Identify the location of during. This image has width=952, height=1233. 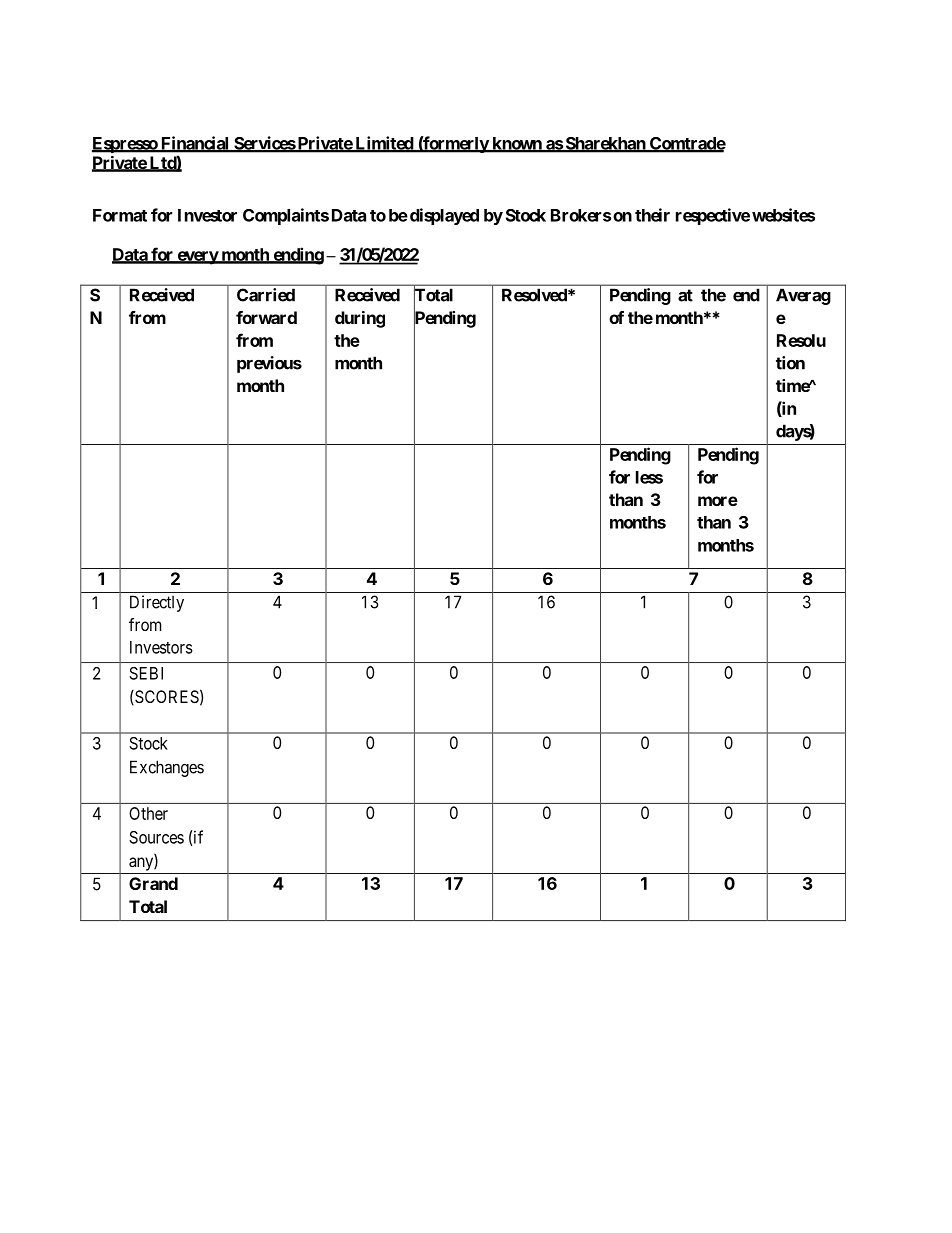
(360, 319).
